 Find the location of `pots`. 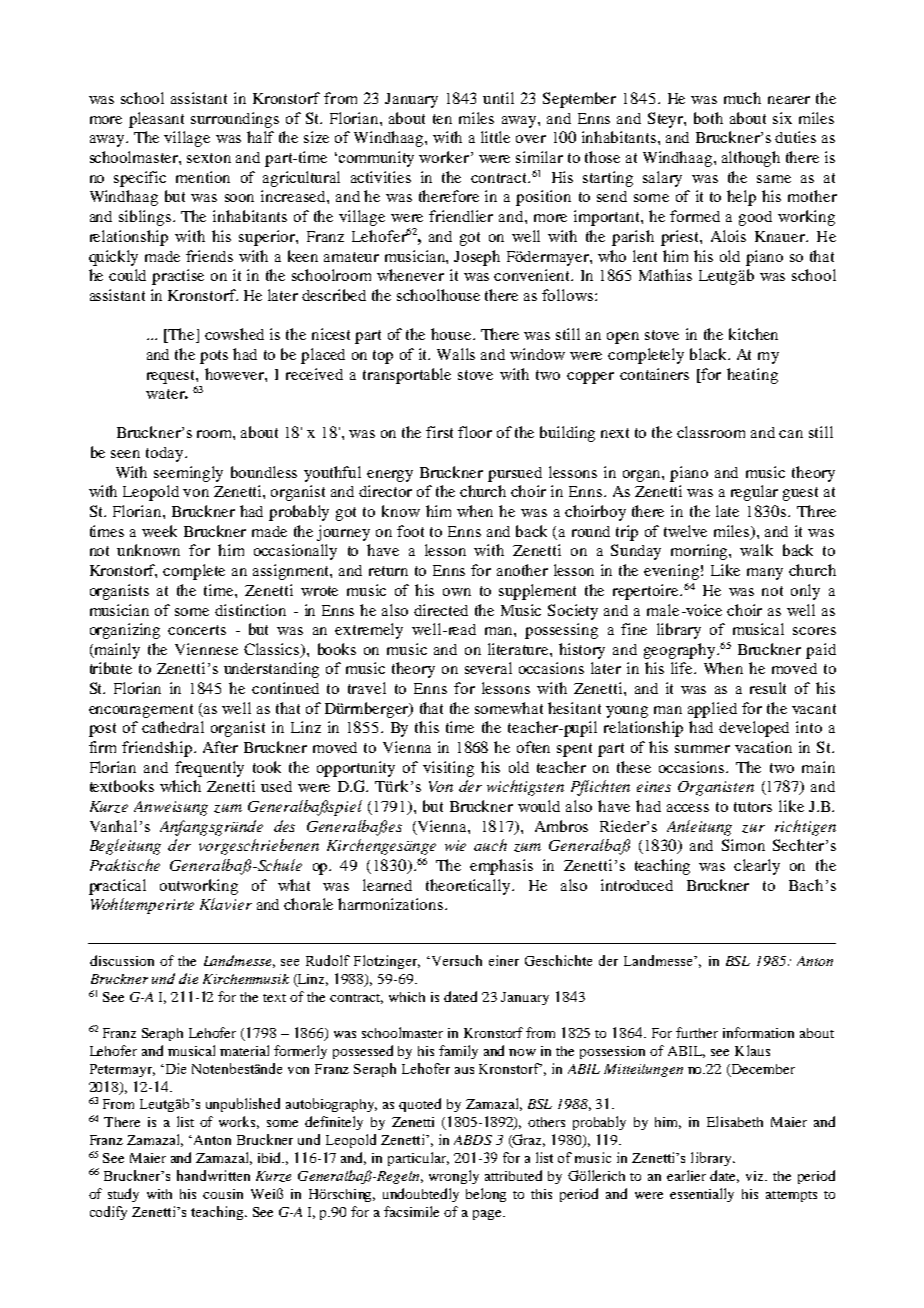

pots is located at coordinates (214, 357).
